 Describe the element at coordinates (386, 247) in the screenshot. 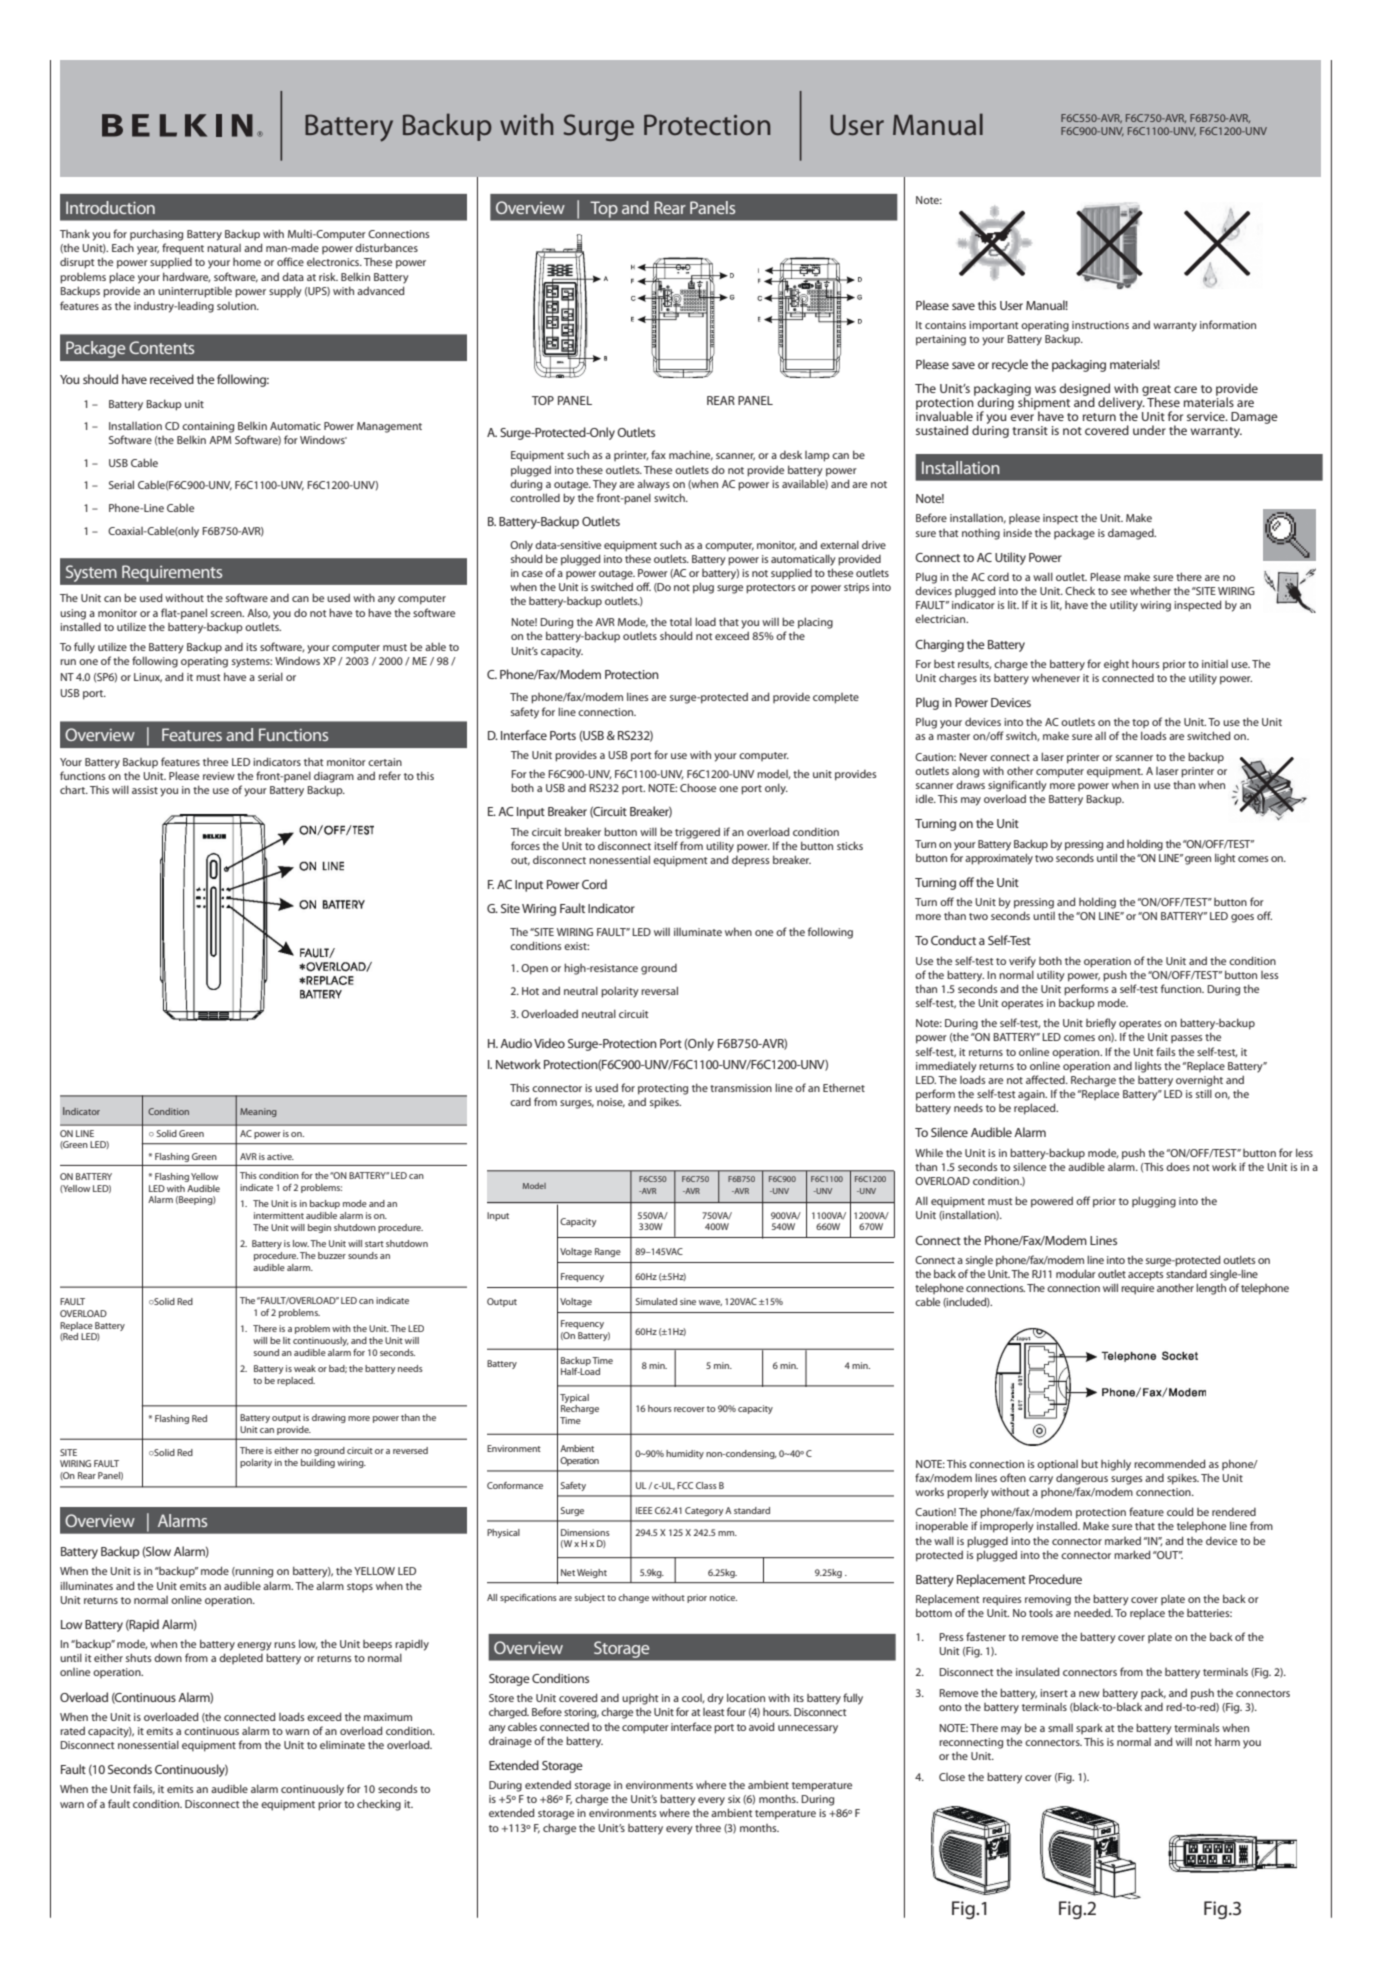

I see `disturbances` at that location.
